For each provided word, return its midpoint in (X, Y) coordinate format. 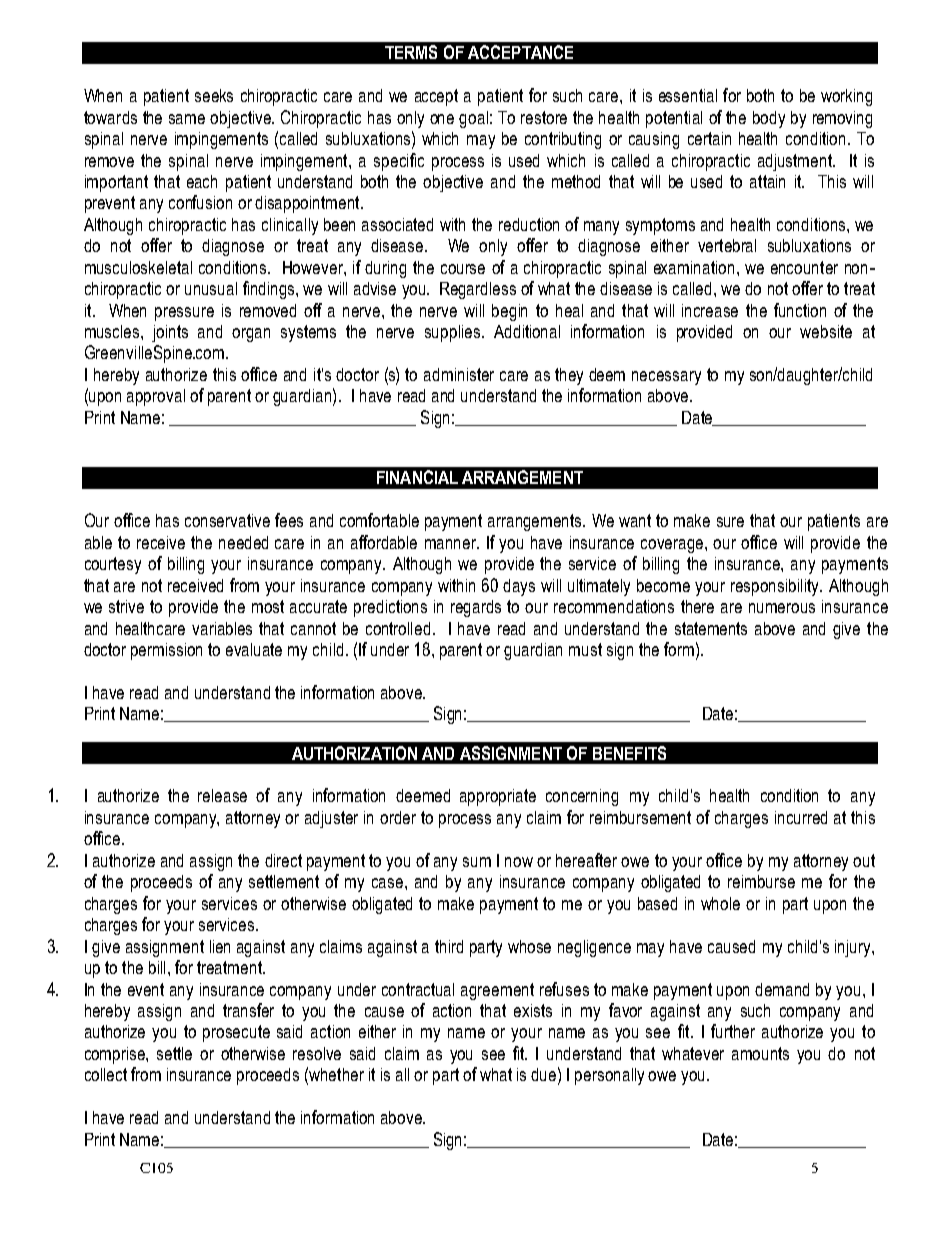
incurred (801, 817)
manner (452, 544)
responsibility (776, 587)
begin (509, 312)
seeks (214, 95)
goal (473, 119)
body (769, 119)
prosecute (236, 1033)
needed (243, 542)
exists (533, 1010)
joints (170, 333)
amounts (760, 1053)
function (800, 310)
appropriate (498, 797)
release (222, 795)
